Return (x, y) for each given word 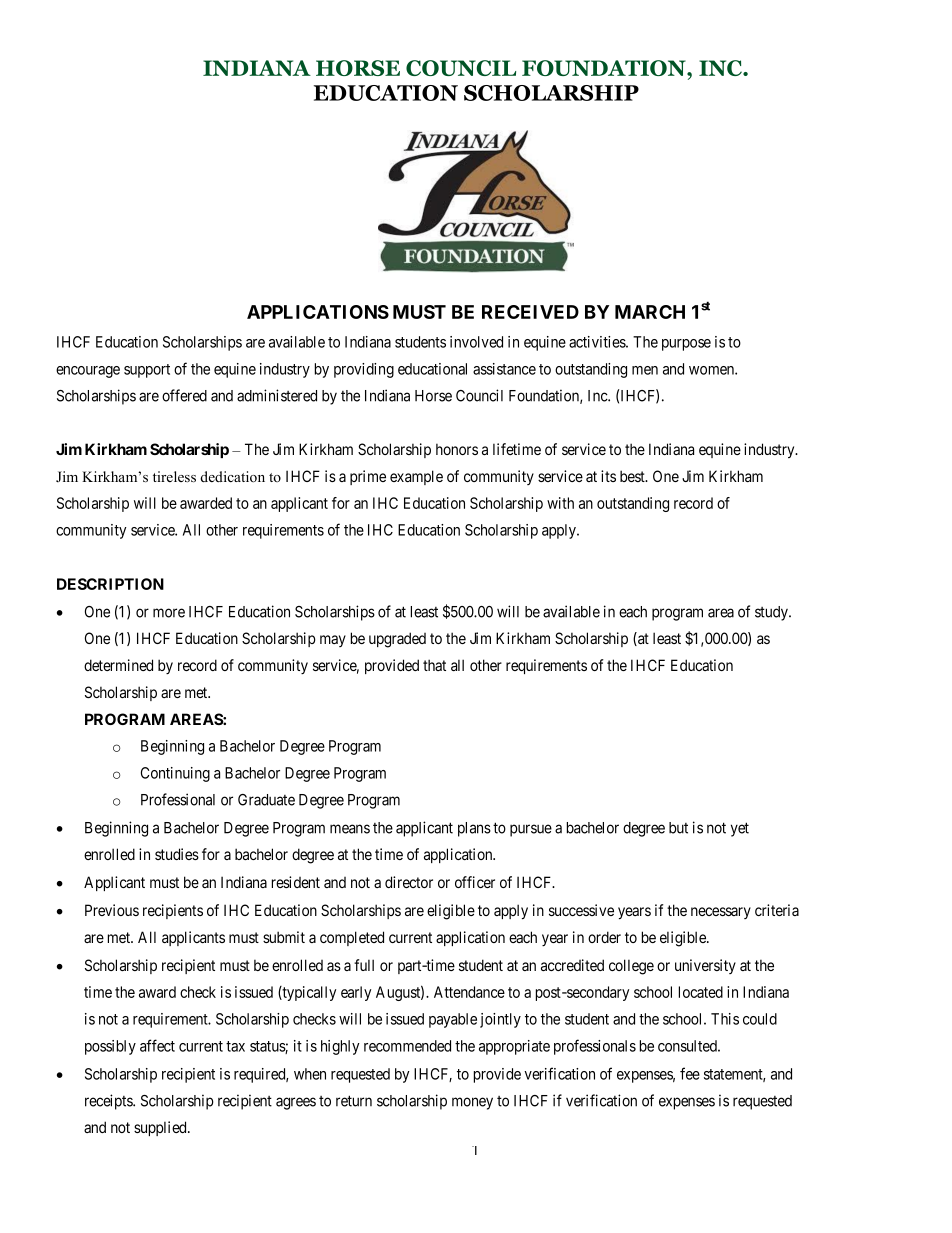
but (678, 828)
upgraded (397, 640)
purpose (686, 345)
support (147, 371)
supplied (161, 1128)
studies (177, 854)
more (169, 613)
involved (476, 342)
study (772, 613)
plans (474, 829)
